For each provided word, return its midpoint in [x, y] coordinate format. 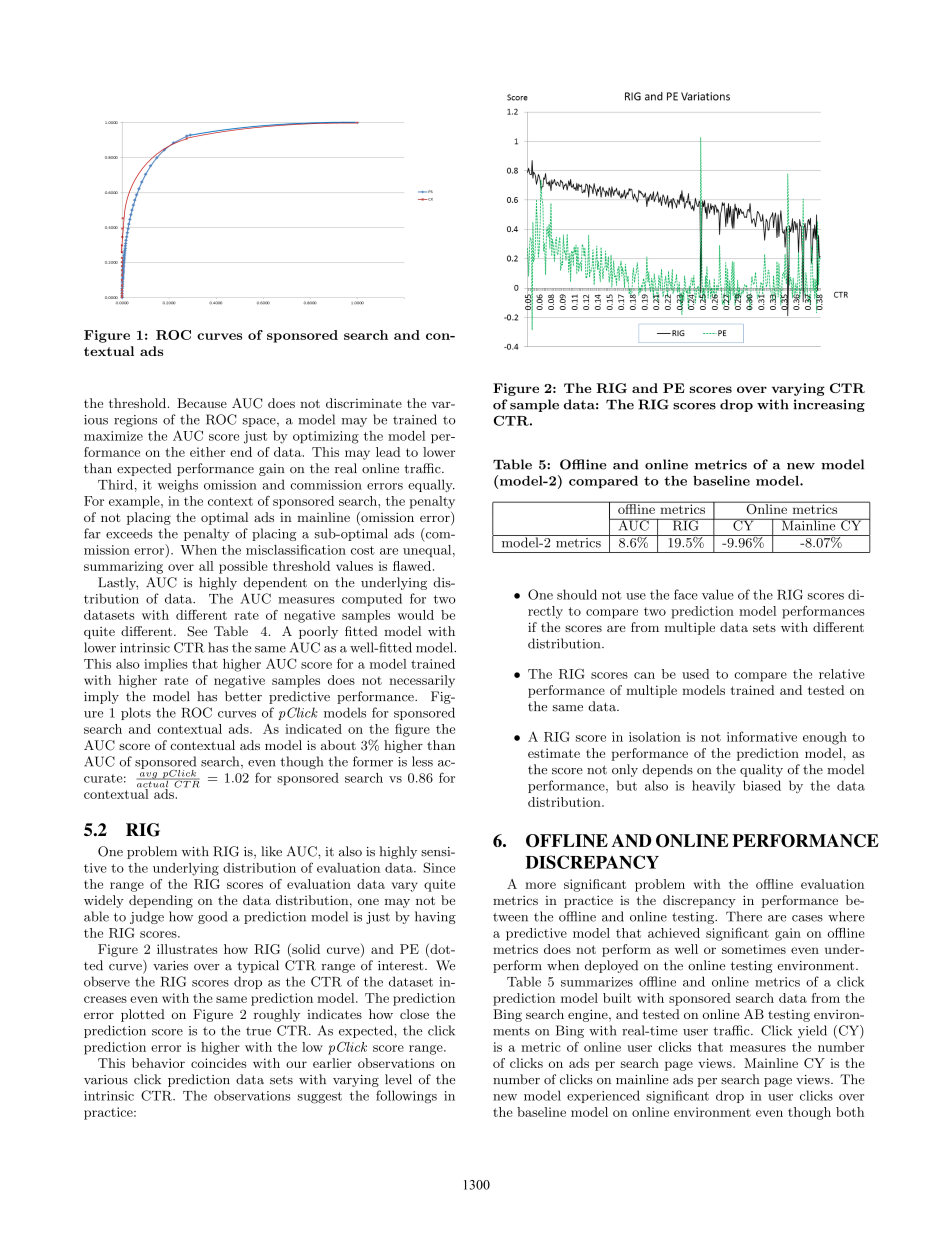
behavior [158, 1063]
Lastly [118, 583]
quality [761, 770]
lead [388, 452]
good [212, 917]
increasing [829, 405]
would [416, 615]
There [744, 916]
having [435, 917]
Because [202, 403]
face [686, 594]
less [422, 761]
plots [136, 713]
